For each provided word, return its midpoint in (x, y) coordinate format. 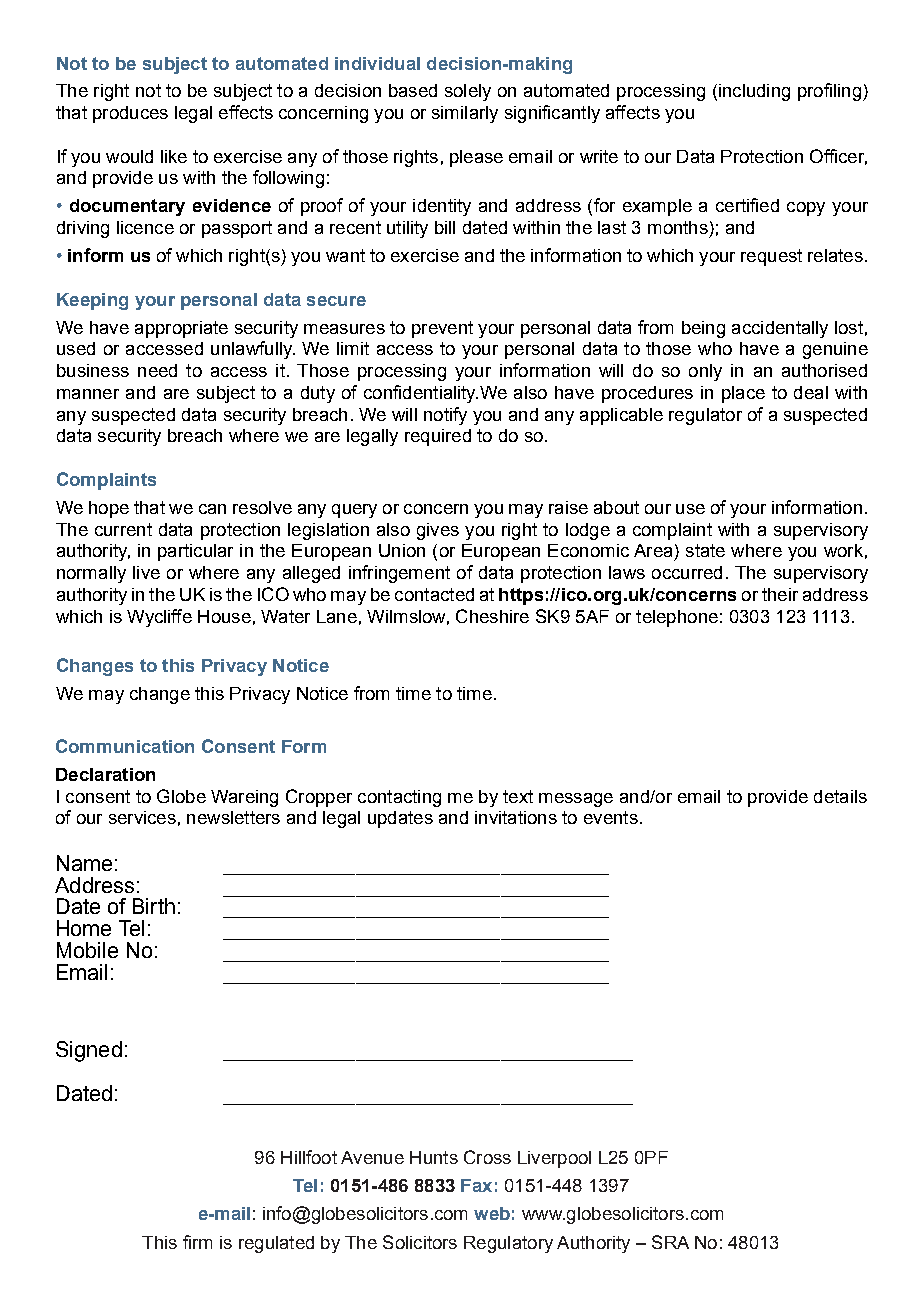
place (743, 394)
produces (130, 114)
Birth (154, 906)
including (754, 92)
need (157, 370)
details (840, 796)
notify (445, 416)
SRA (670, 1242)
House (224, 616)
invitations (516, 817)
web (492, 1213)
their (780, 594)
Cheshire (492, 616)
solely (468, 92)
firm (197, 1242)
